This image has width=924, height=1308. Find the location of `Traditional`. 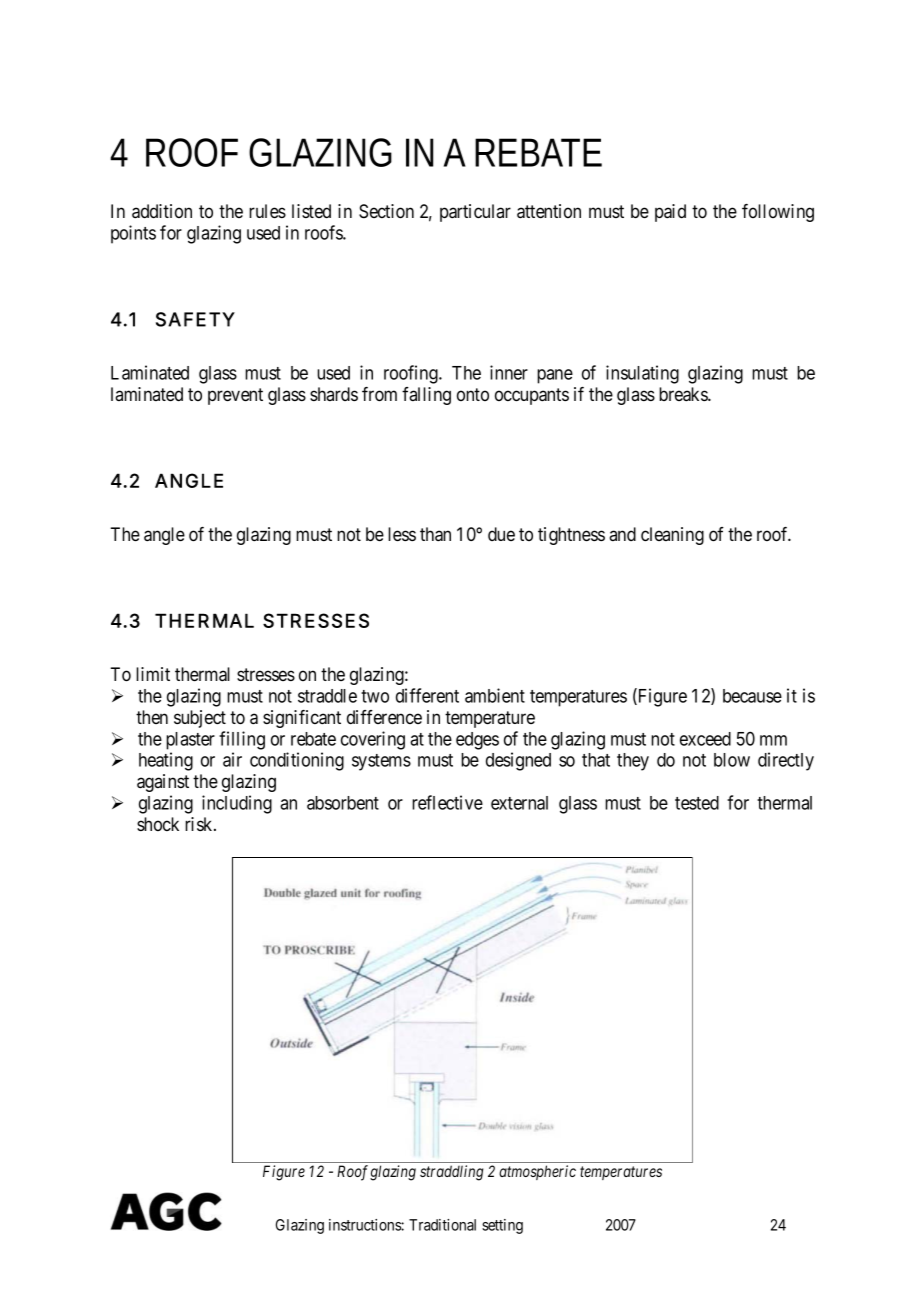

Traditional is located at coordinates (442, 1225).
